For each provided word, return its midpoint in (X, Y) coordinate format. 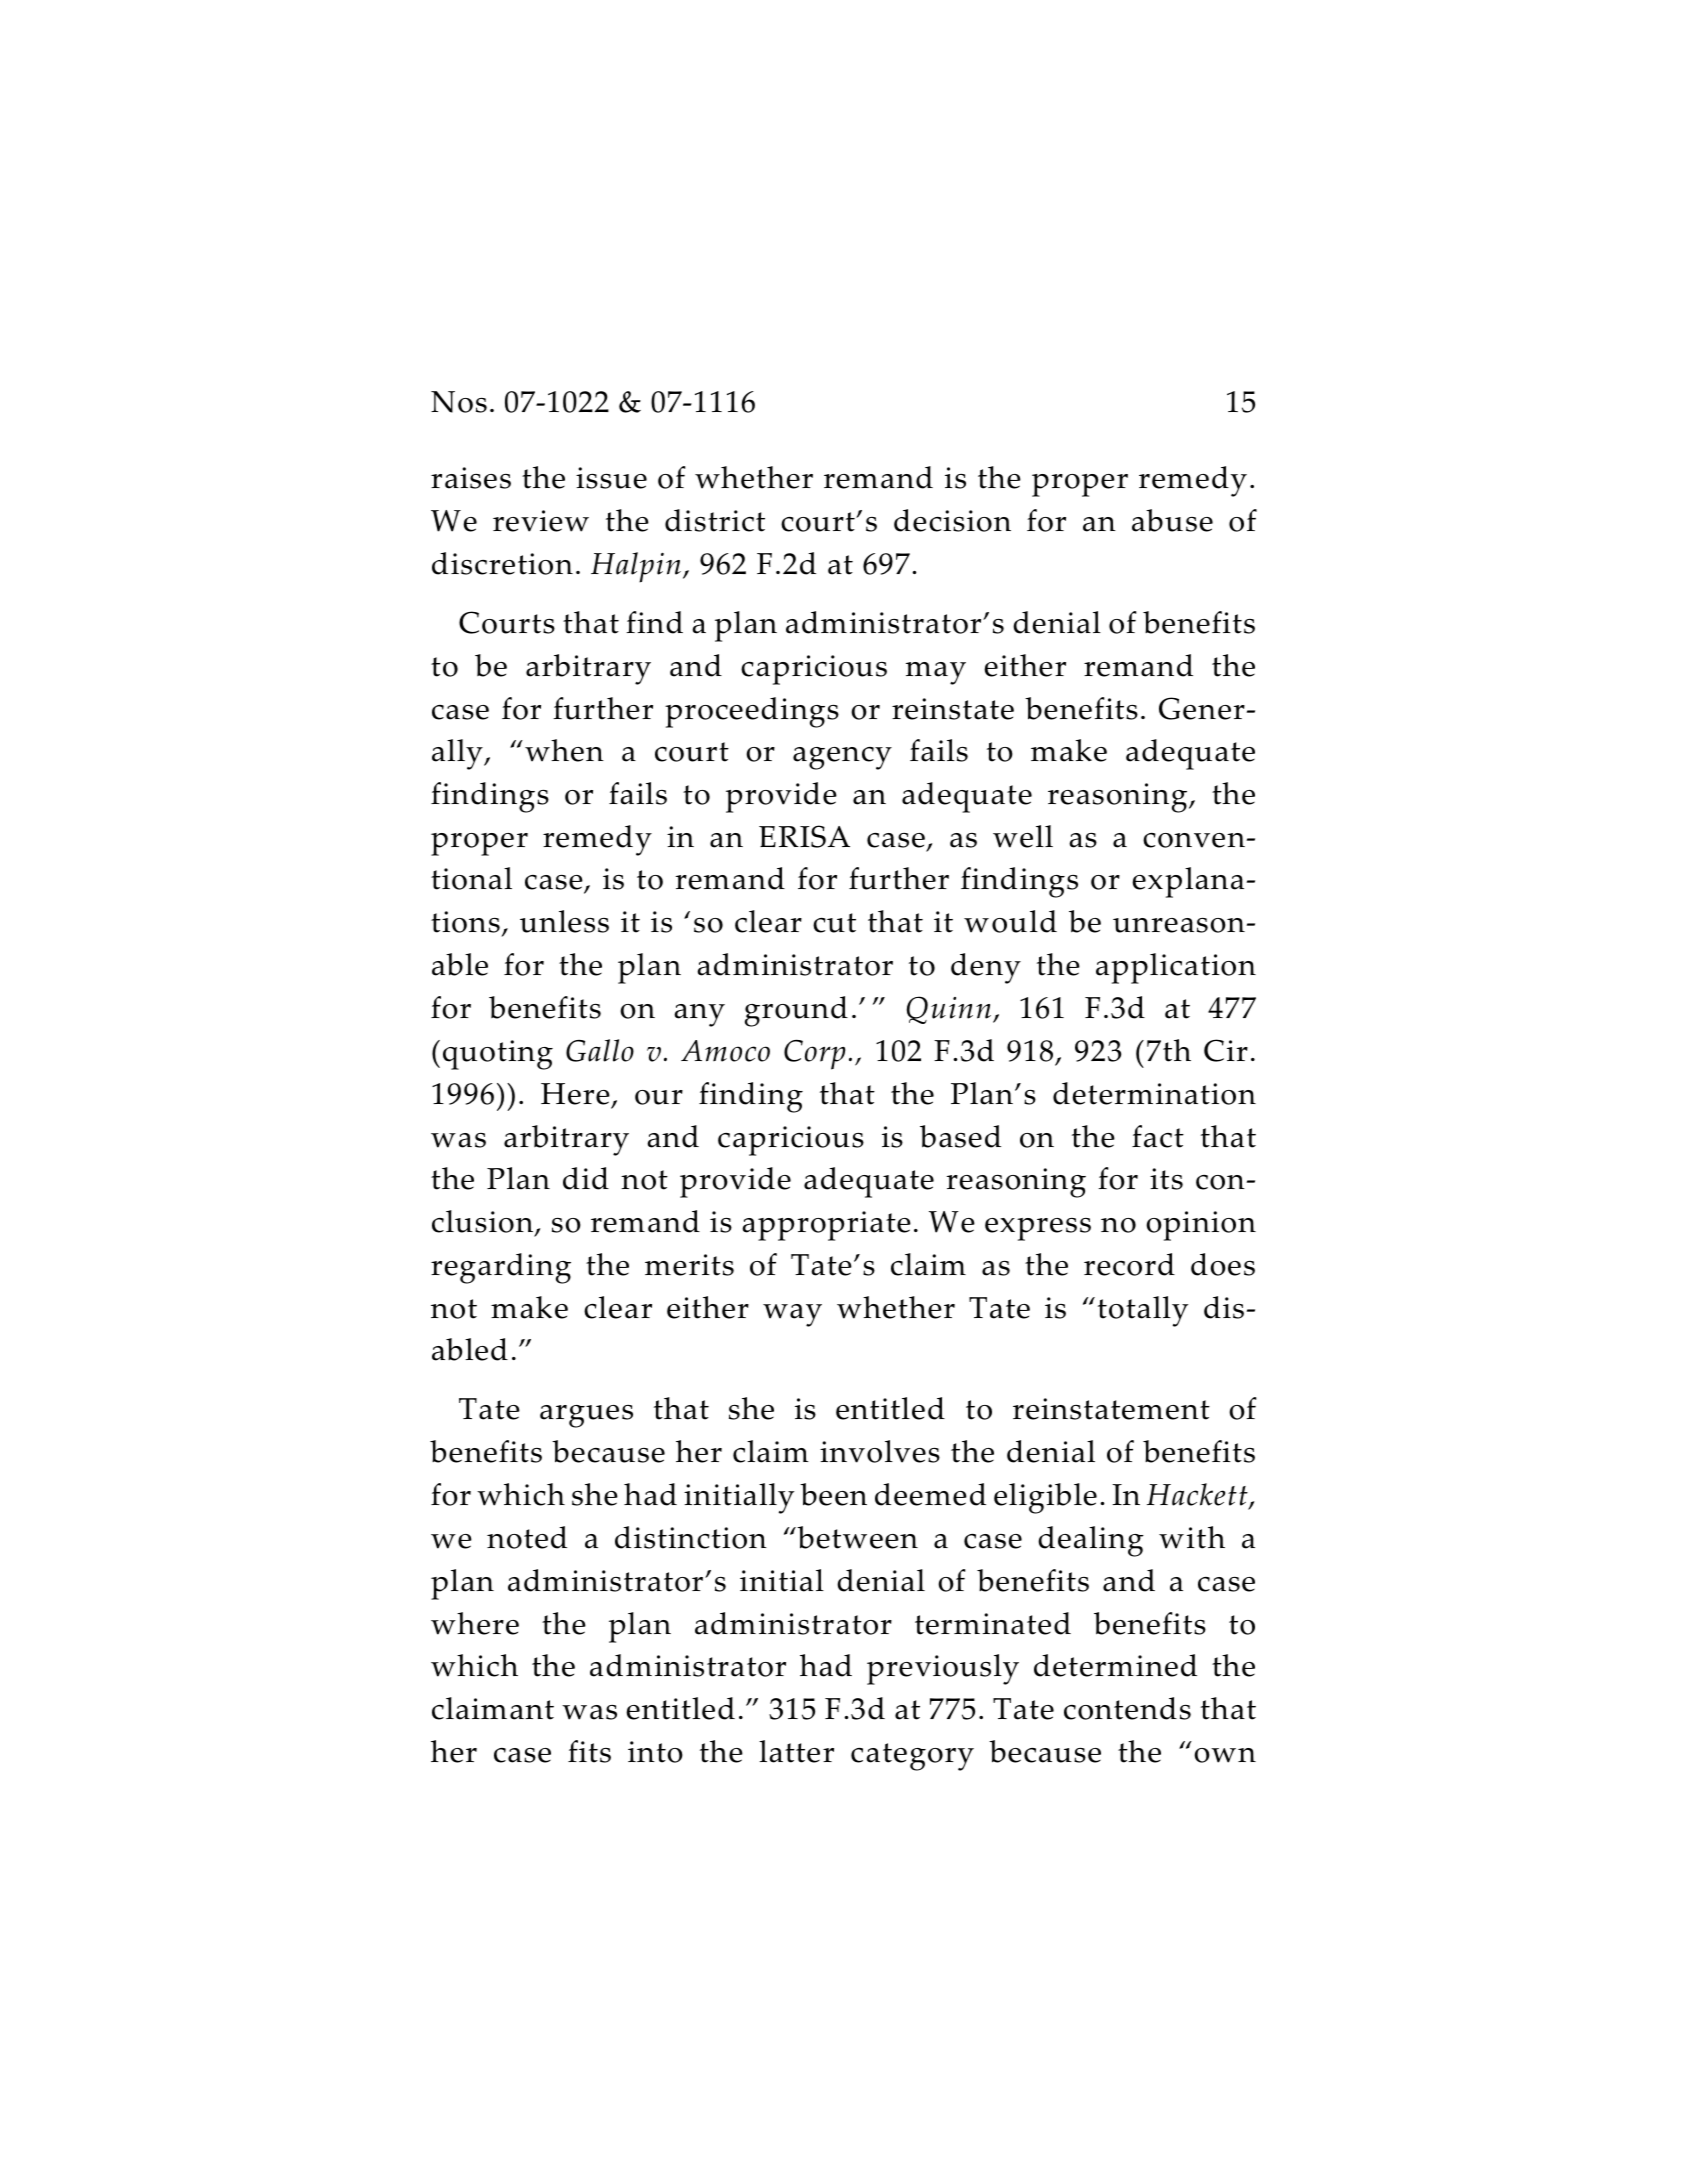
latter (796, 1751)
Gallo (600, 1050)
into (655, 1752)
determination (1154, 1093)
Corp (814, 1054)
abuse (1172, 520)
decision (952, 520)
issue (611, 478)
